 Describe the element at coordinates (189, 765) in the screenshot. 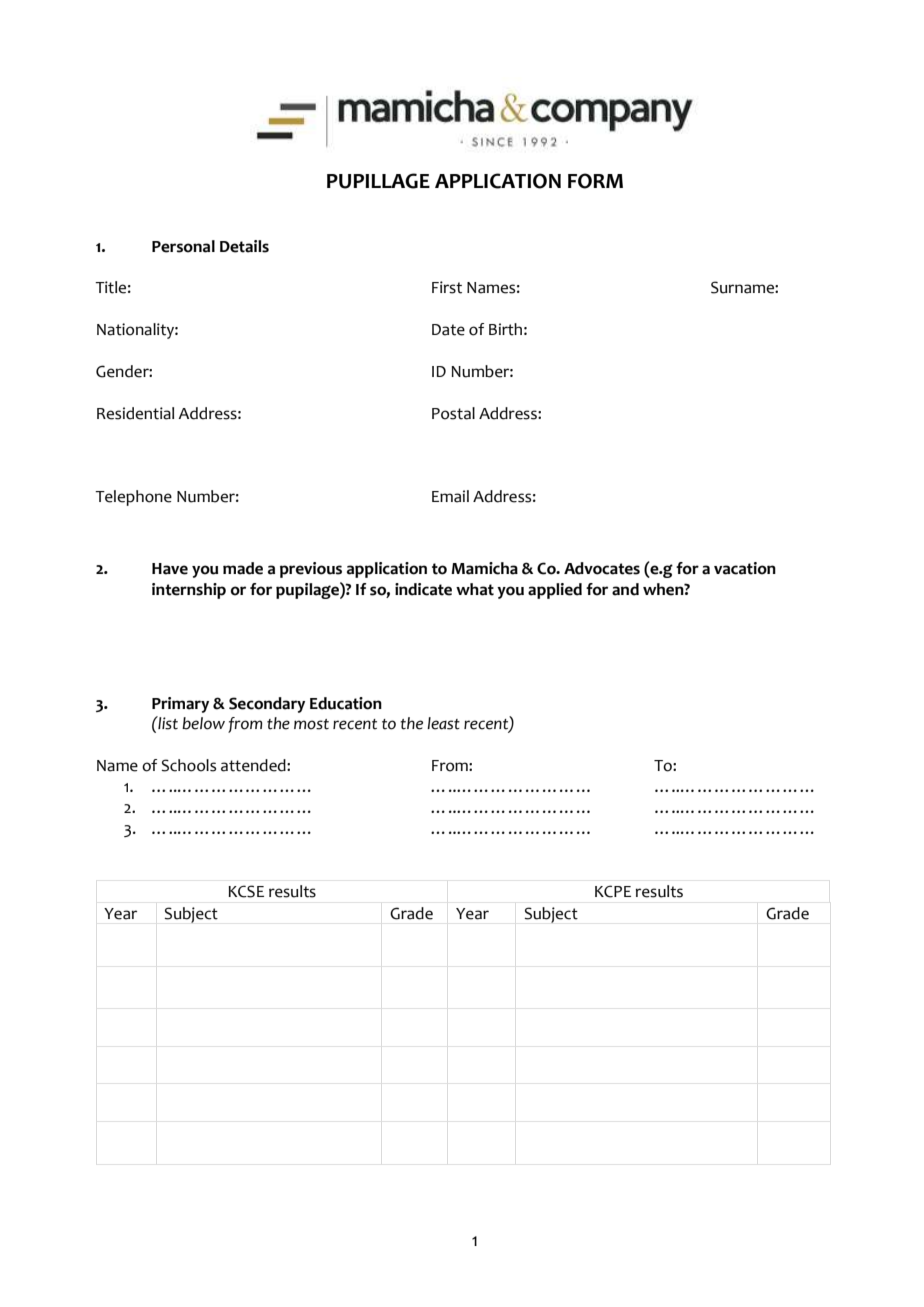

I see `Schools` at that location.
